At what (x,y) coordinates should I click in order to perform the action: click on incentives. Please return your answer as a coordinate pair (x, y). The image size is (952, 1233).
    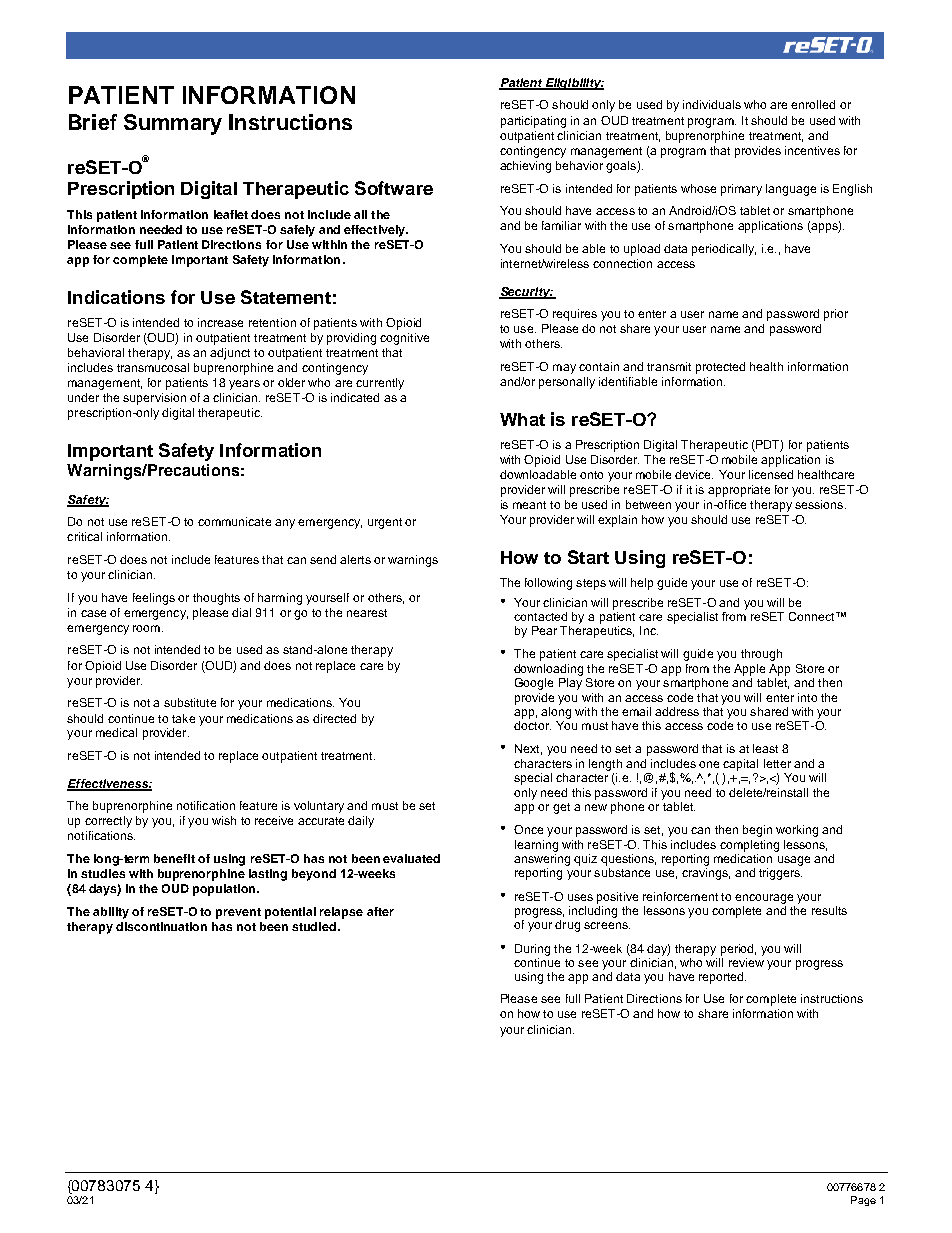
    Looking at the image, I should click on (812, 150).
